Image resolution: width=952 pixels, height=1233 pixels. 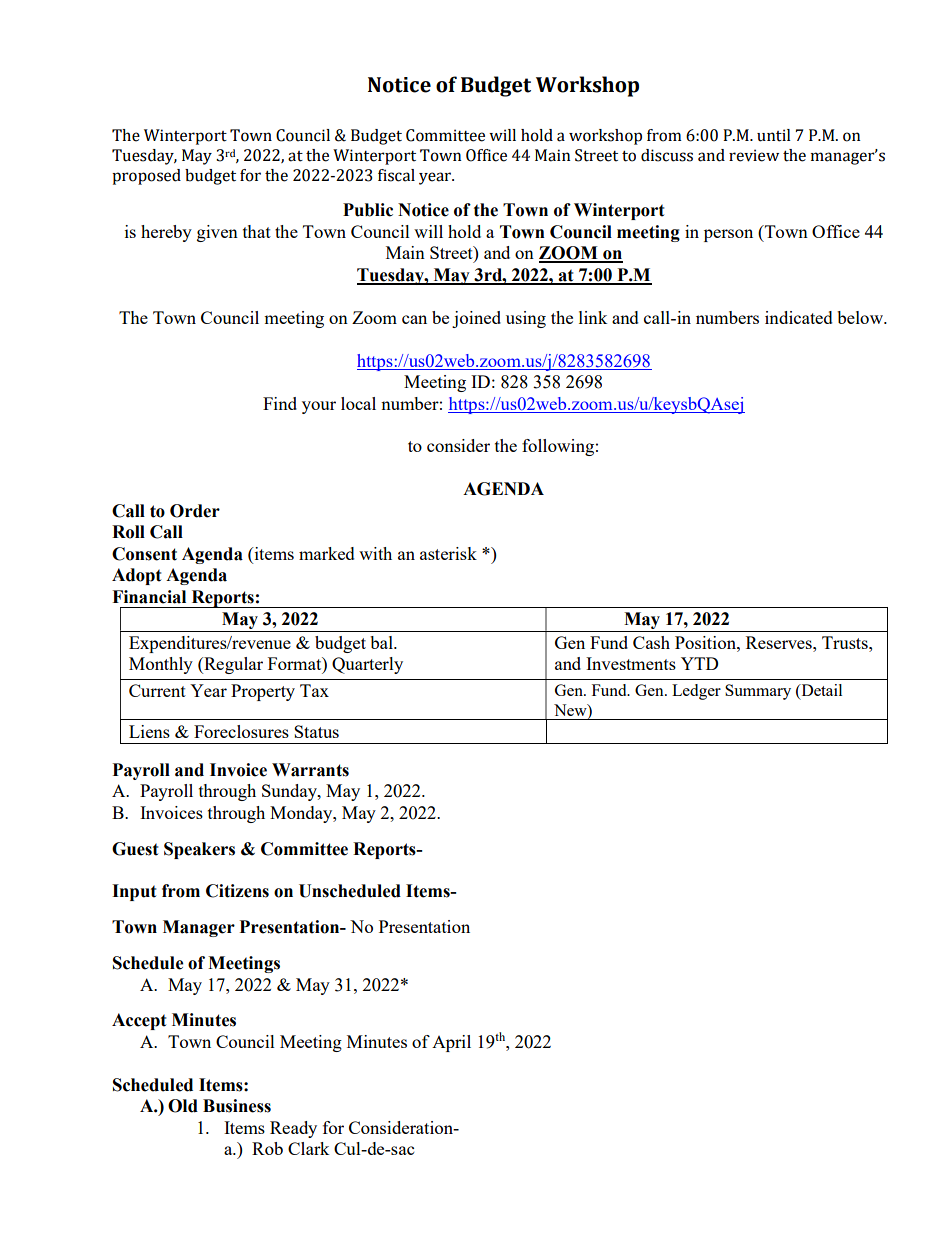 What do you see at coordinates (696, 692) in the screenshot?
I see `Ledger` at bounding box center [696, 692].
